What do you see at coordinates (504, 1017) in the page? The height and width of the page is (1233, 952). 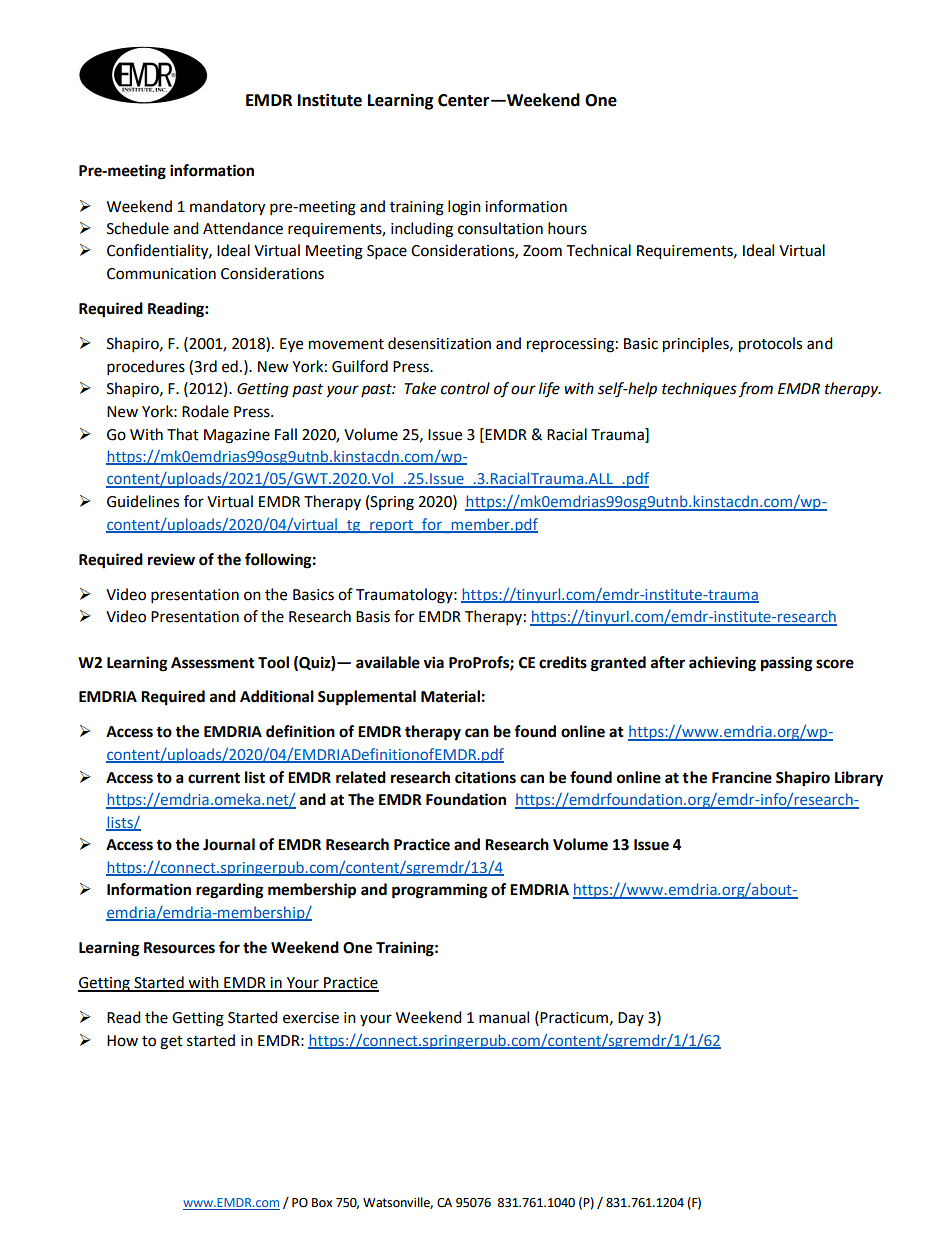 I see `manual` at bounding box center [504, 1017].
